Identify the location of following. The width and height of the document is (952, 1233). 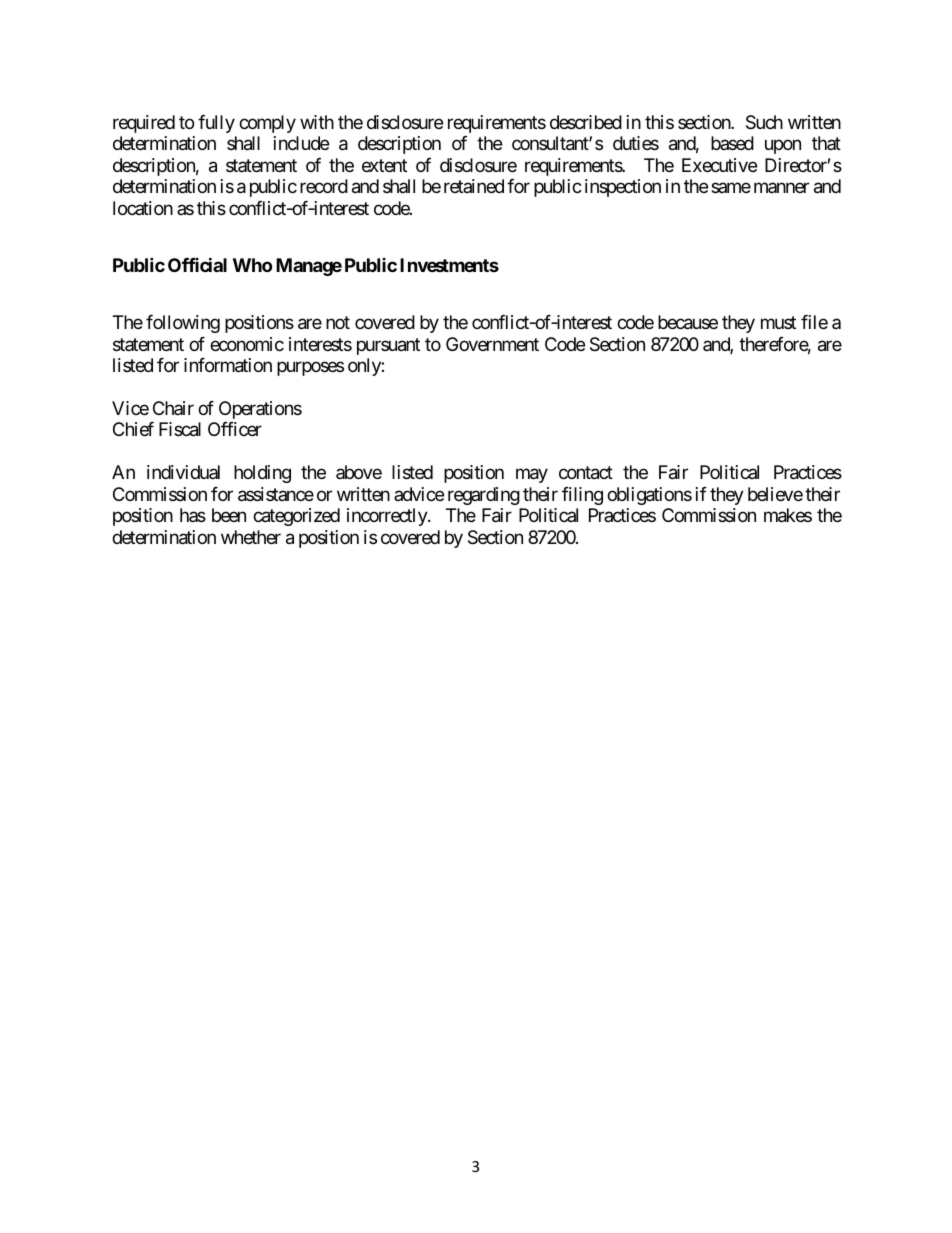
(183, 324).
